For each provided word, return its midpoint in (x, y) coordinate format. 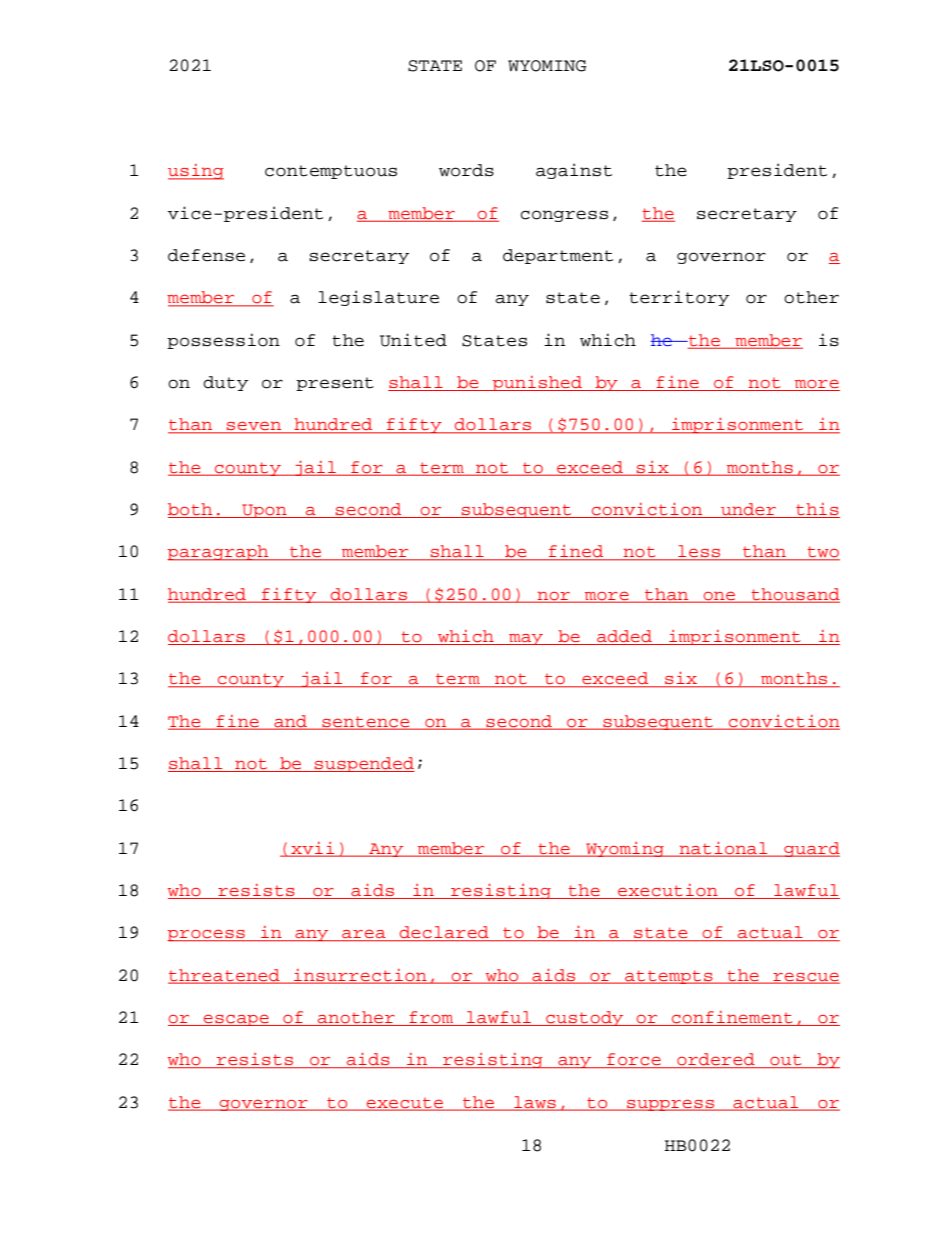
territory (679, 298)
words (466, 170)
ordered (716, 1060)
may (526, 639)
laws (535, 1103)
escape (236, 1020)
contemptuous (331, 172)
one (719, 596)
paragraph (219, 553)
